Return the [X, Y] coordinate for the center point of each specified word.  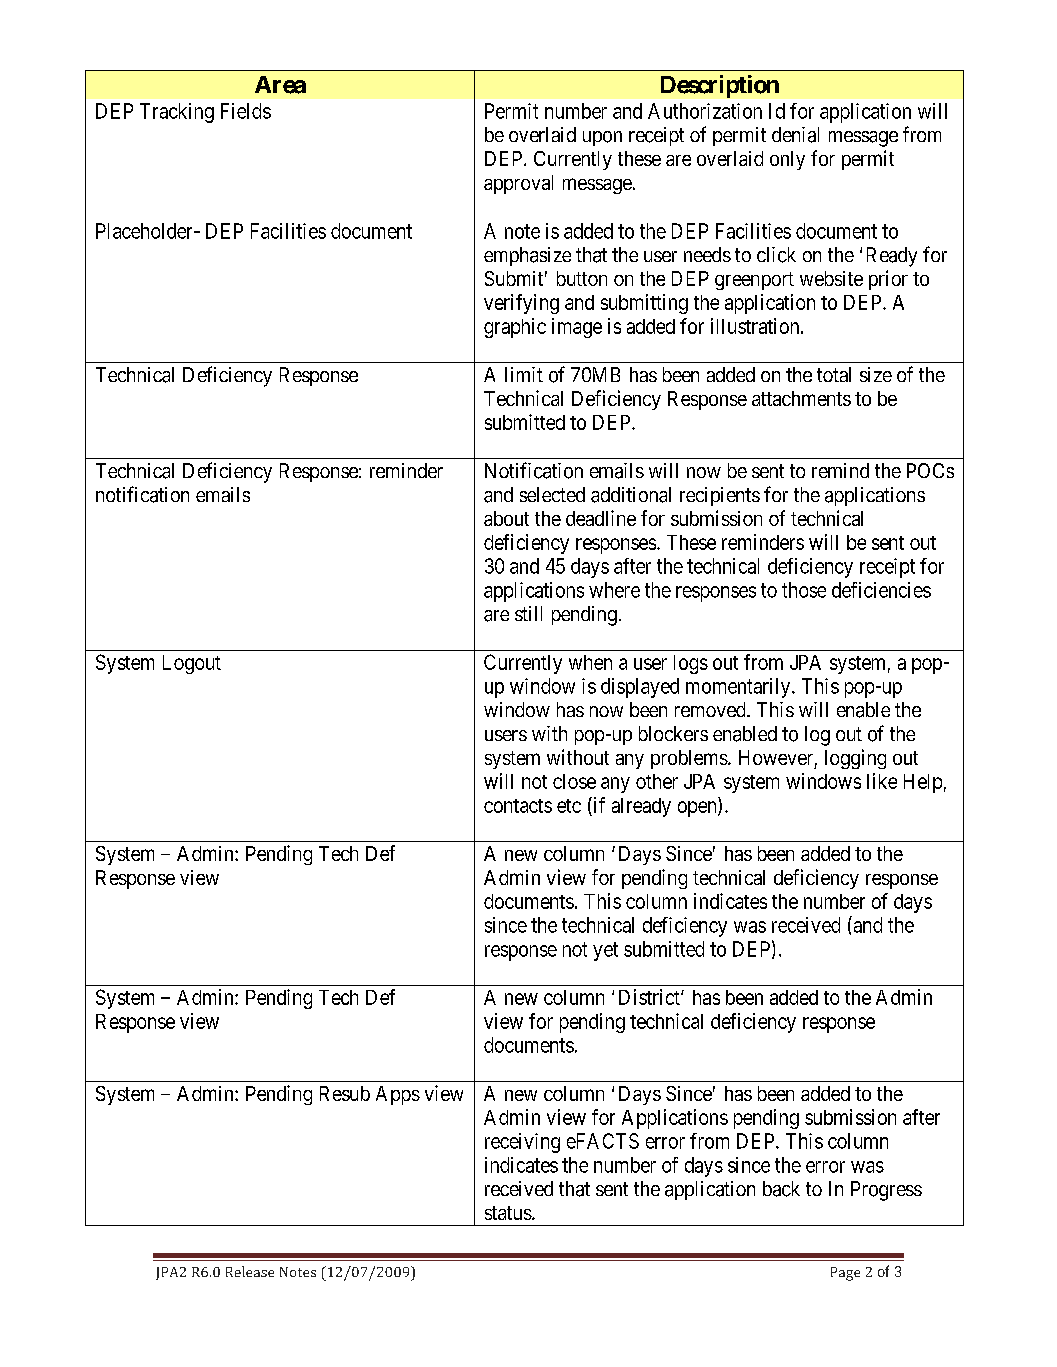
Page [845, 1274]
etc [569, 806]
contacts [518, 806]
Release [250, 1271]
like [882, 781]
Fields [246, 111]
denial [795, 135]
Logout [192, 664]
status [508, 1213]
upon [602, 138]
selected [552, 494]
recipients [720, 496]
